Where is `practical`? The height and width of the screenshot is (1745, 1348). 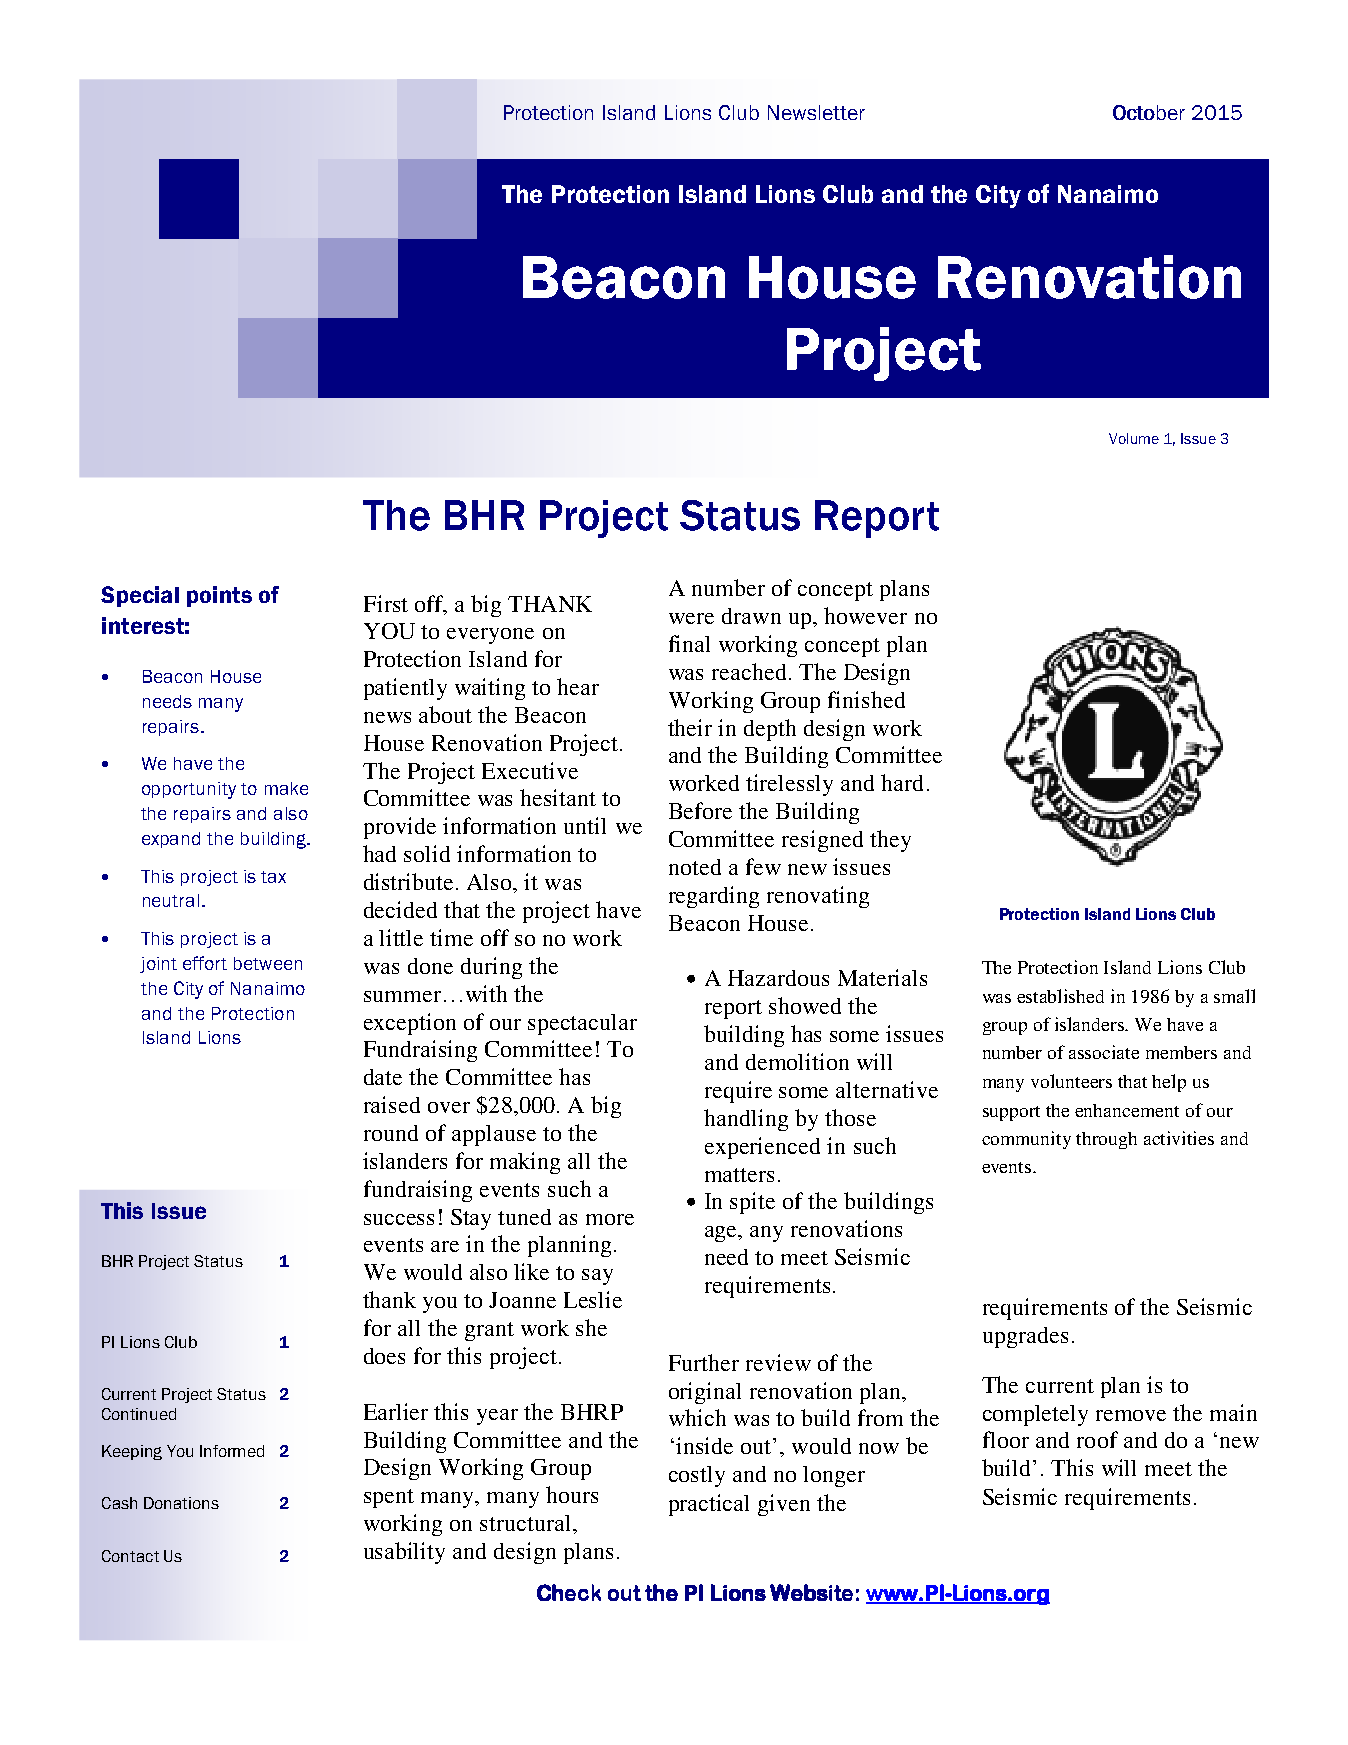 practical is located at coordinates (709, 1505).
